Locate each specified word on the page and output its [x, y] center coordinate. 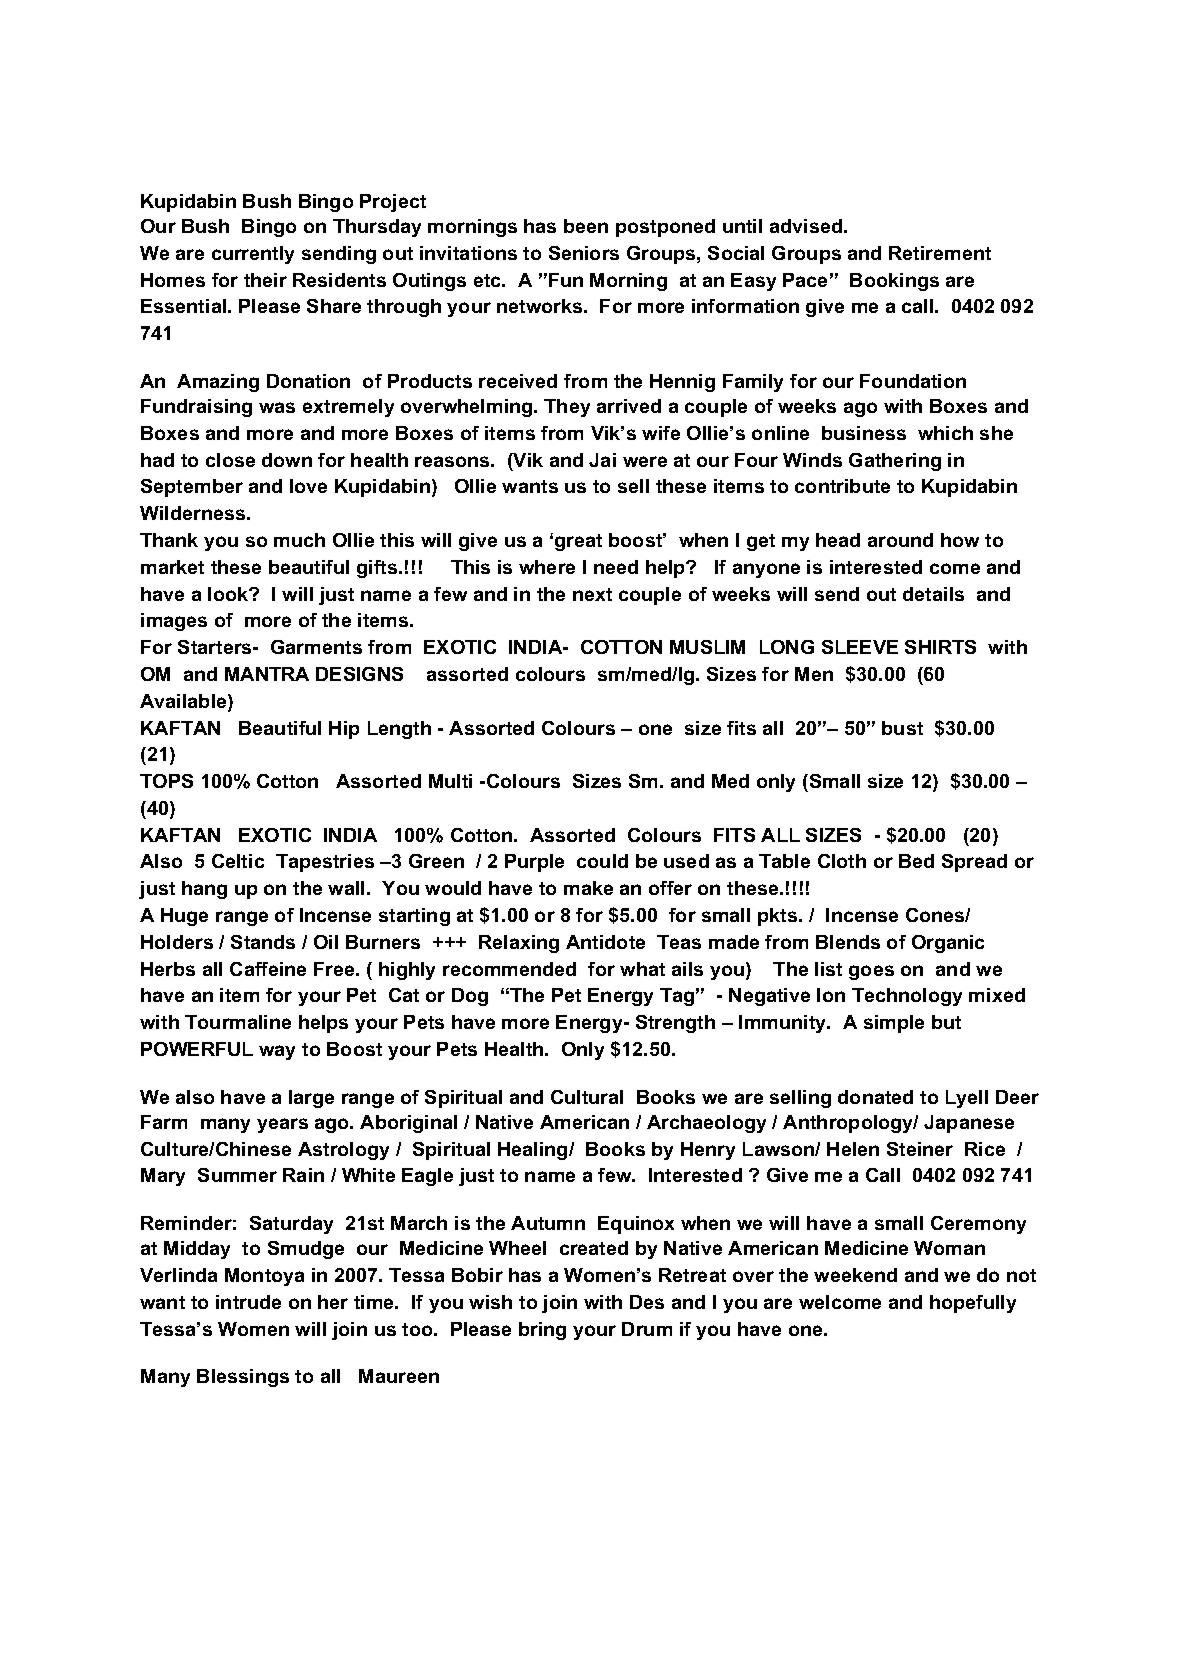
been [586, 226]
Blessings [243, 1378]
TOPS [166, 781]
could [602, 861]
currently [253, 255]
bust [902, 728]
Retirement [940, 253]
